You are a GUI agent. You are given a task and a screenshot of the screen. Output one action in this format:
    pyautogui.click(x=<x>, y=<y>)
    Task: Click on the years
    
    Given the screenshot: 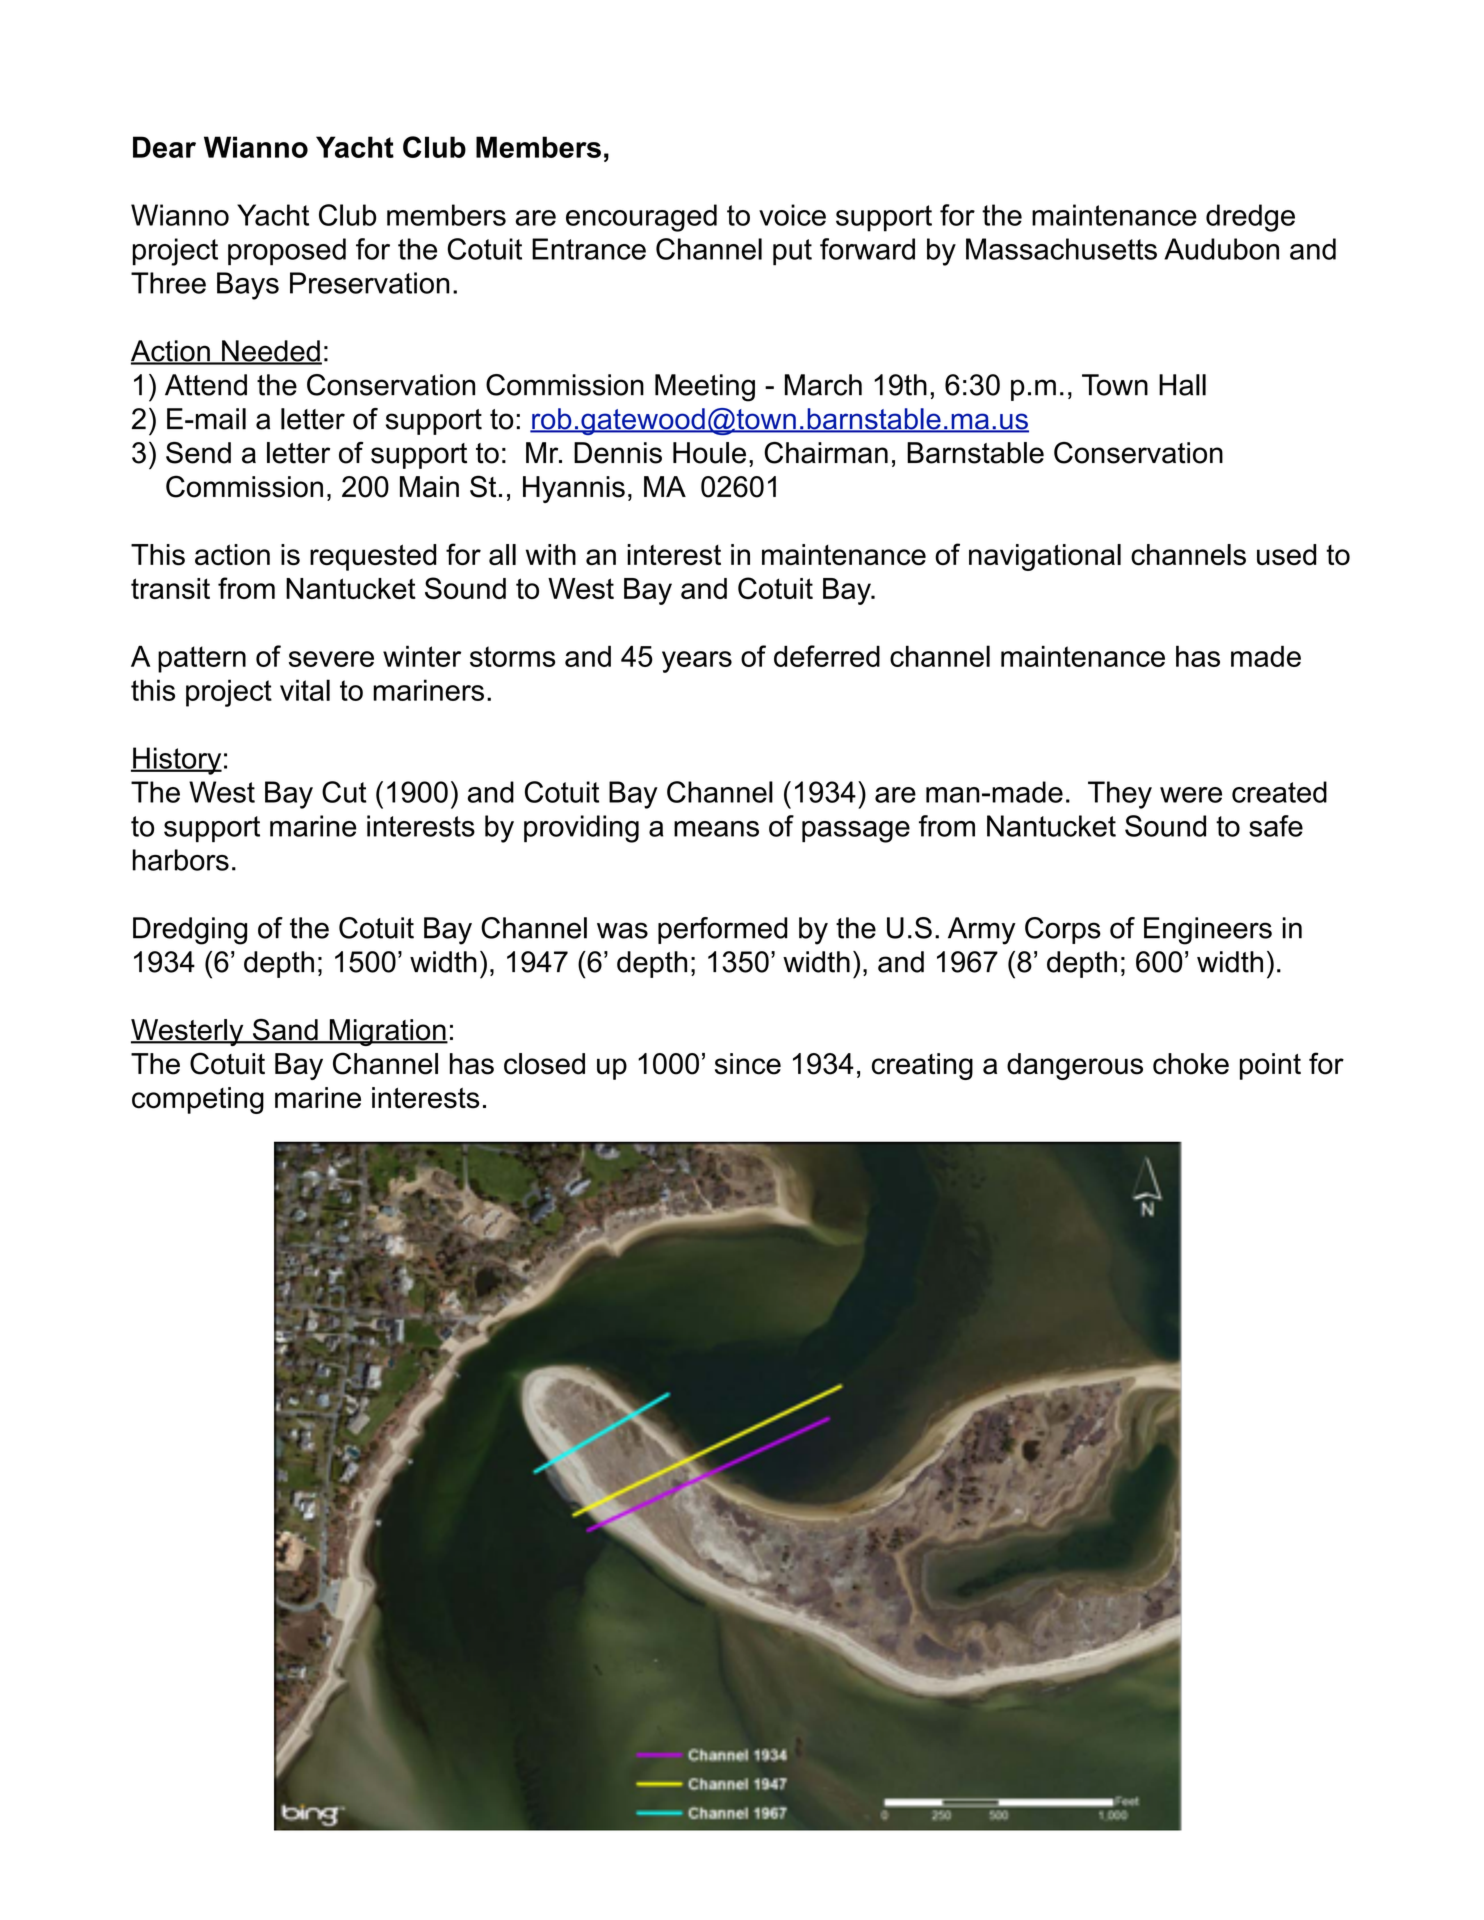 What is the action you would take?
    pyautogui.click(x=697, y=662)
